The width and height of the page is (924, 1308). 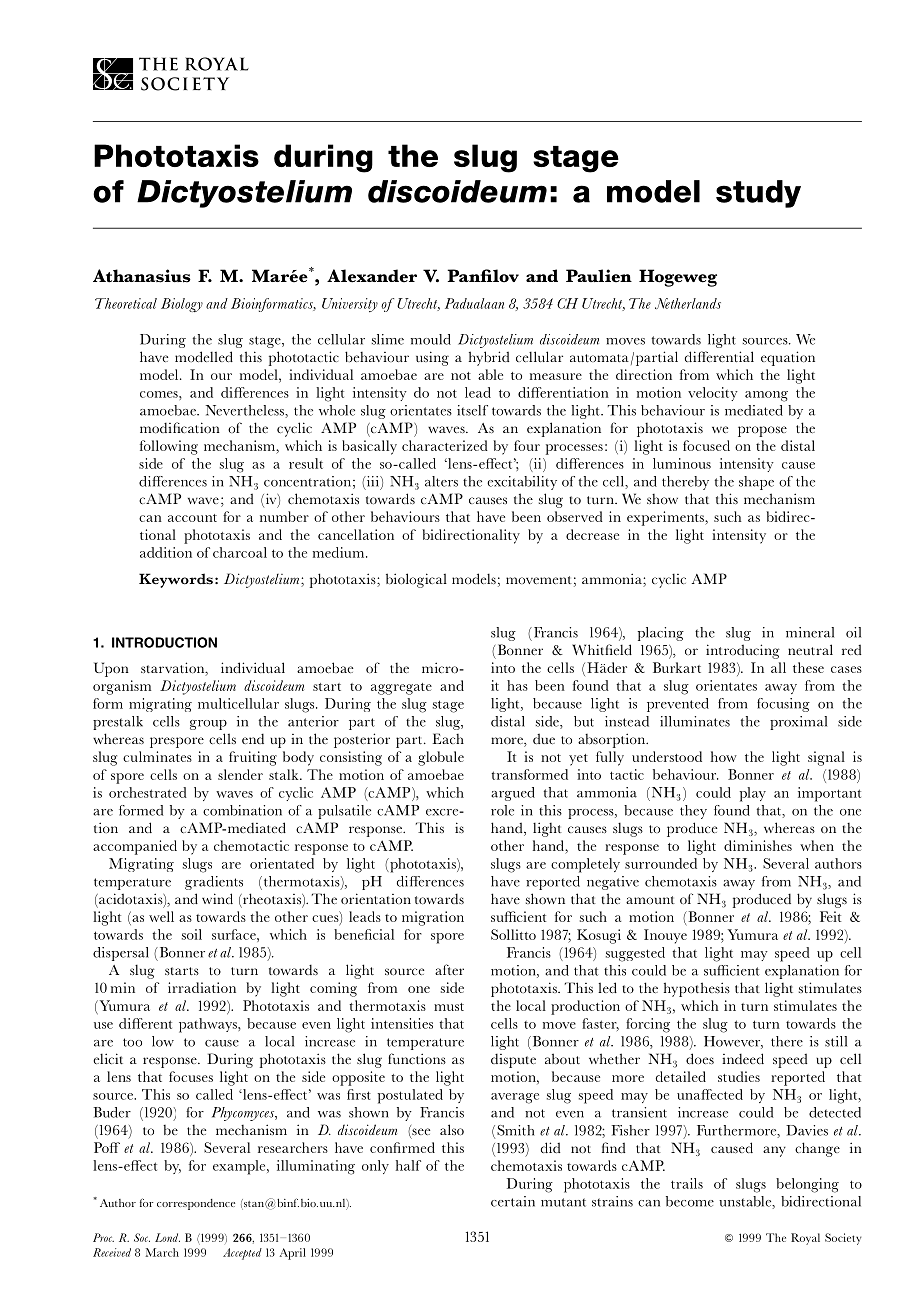 I want to click on study, so click(x=758, y=194).
